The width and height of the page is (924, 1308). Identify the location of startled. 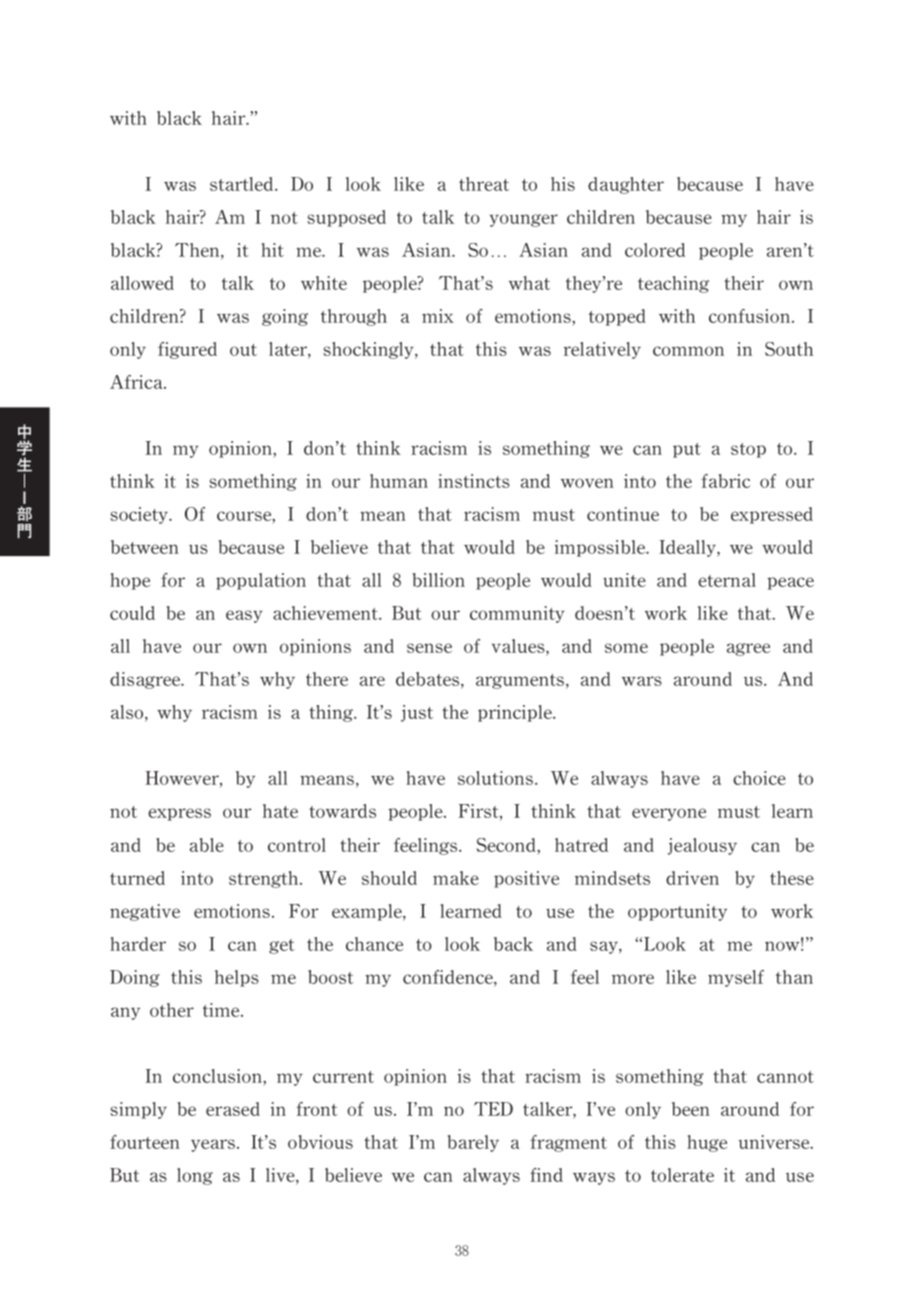
(243, 184).
